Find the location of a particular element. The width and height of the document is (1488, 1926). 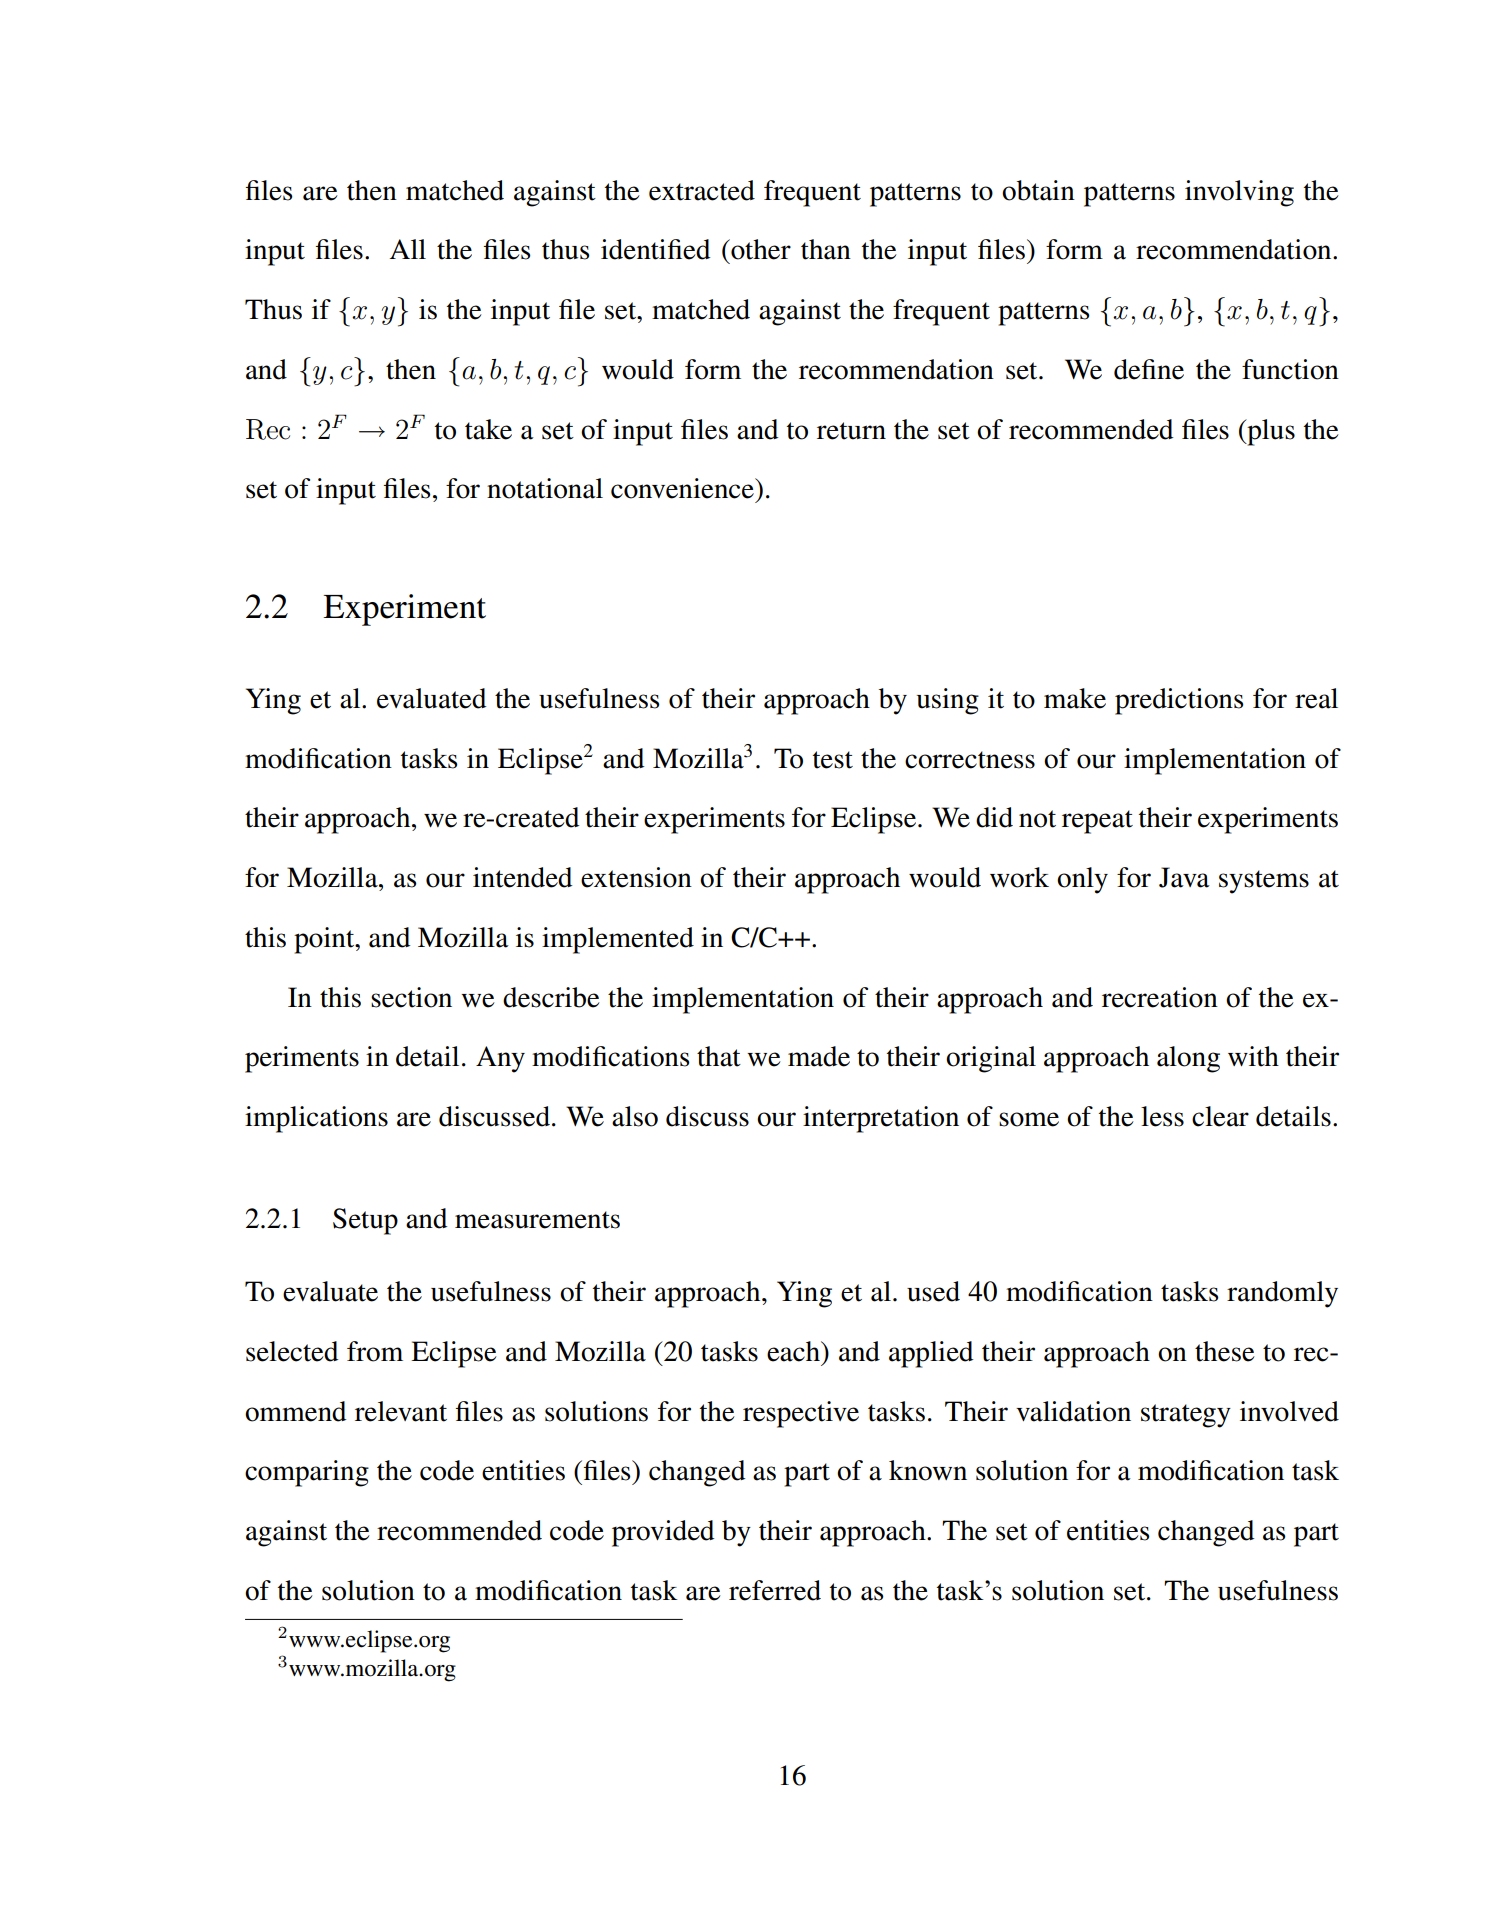

All is located at coordinates (408, 249).
